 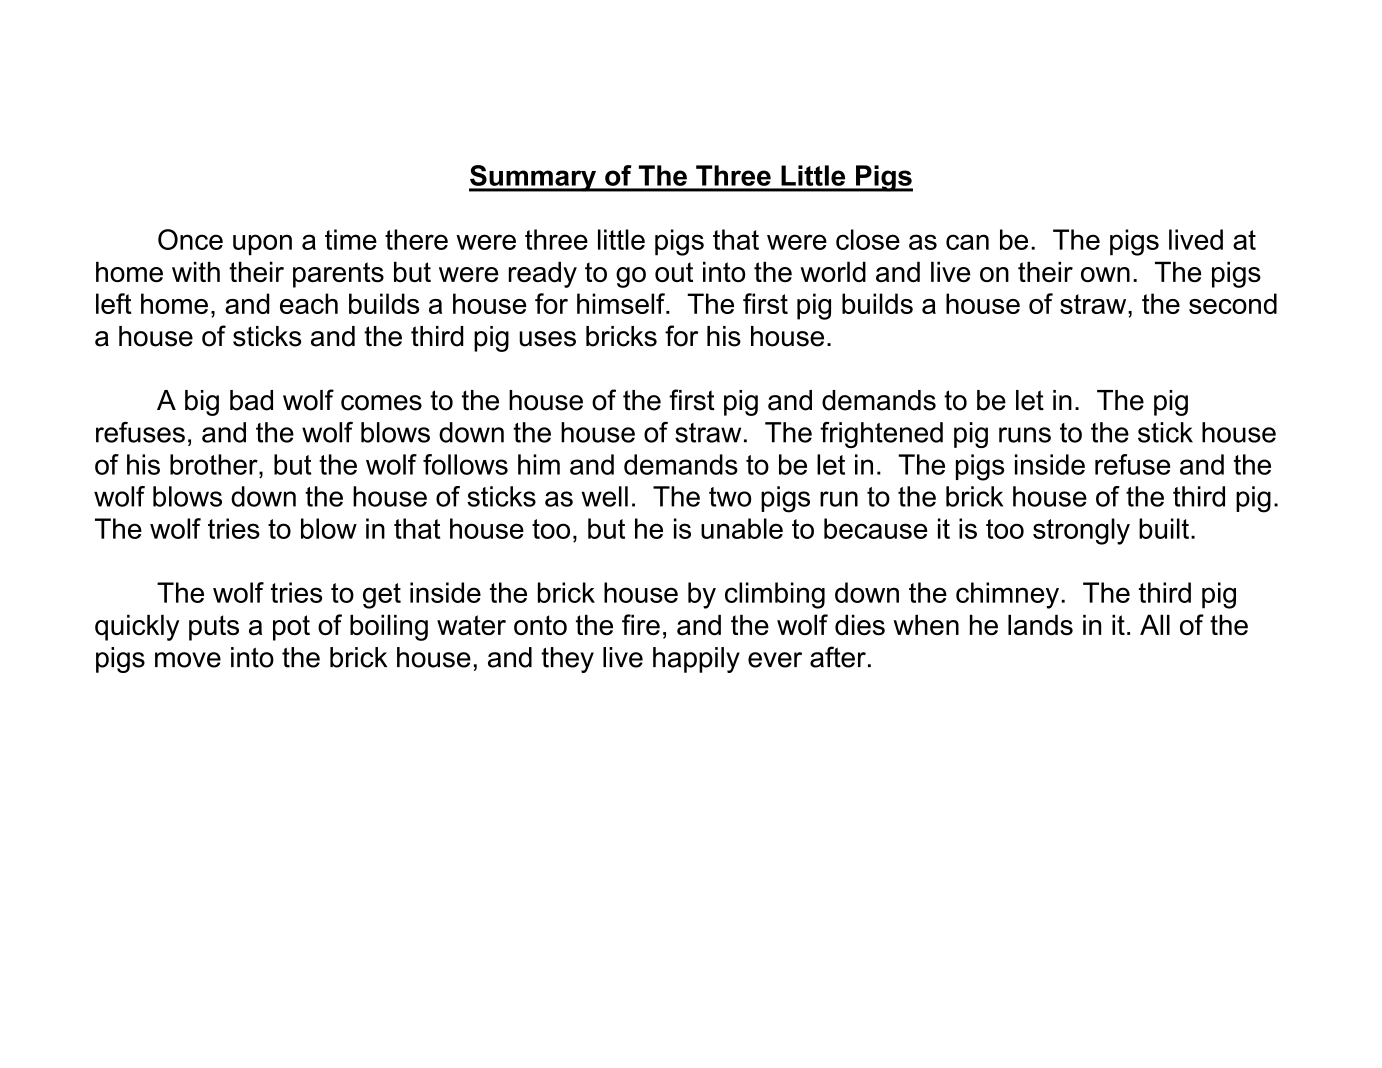 I want to click on Summary, so click(x=533, y=178).
